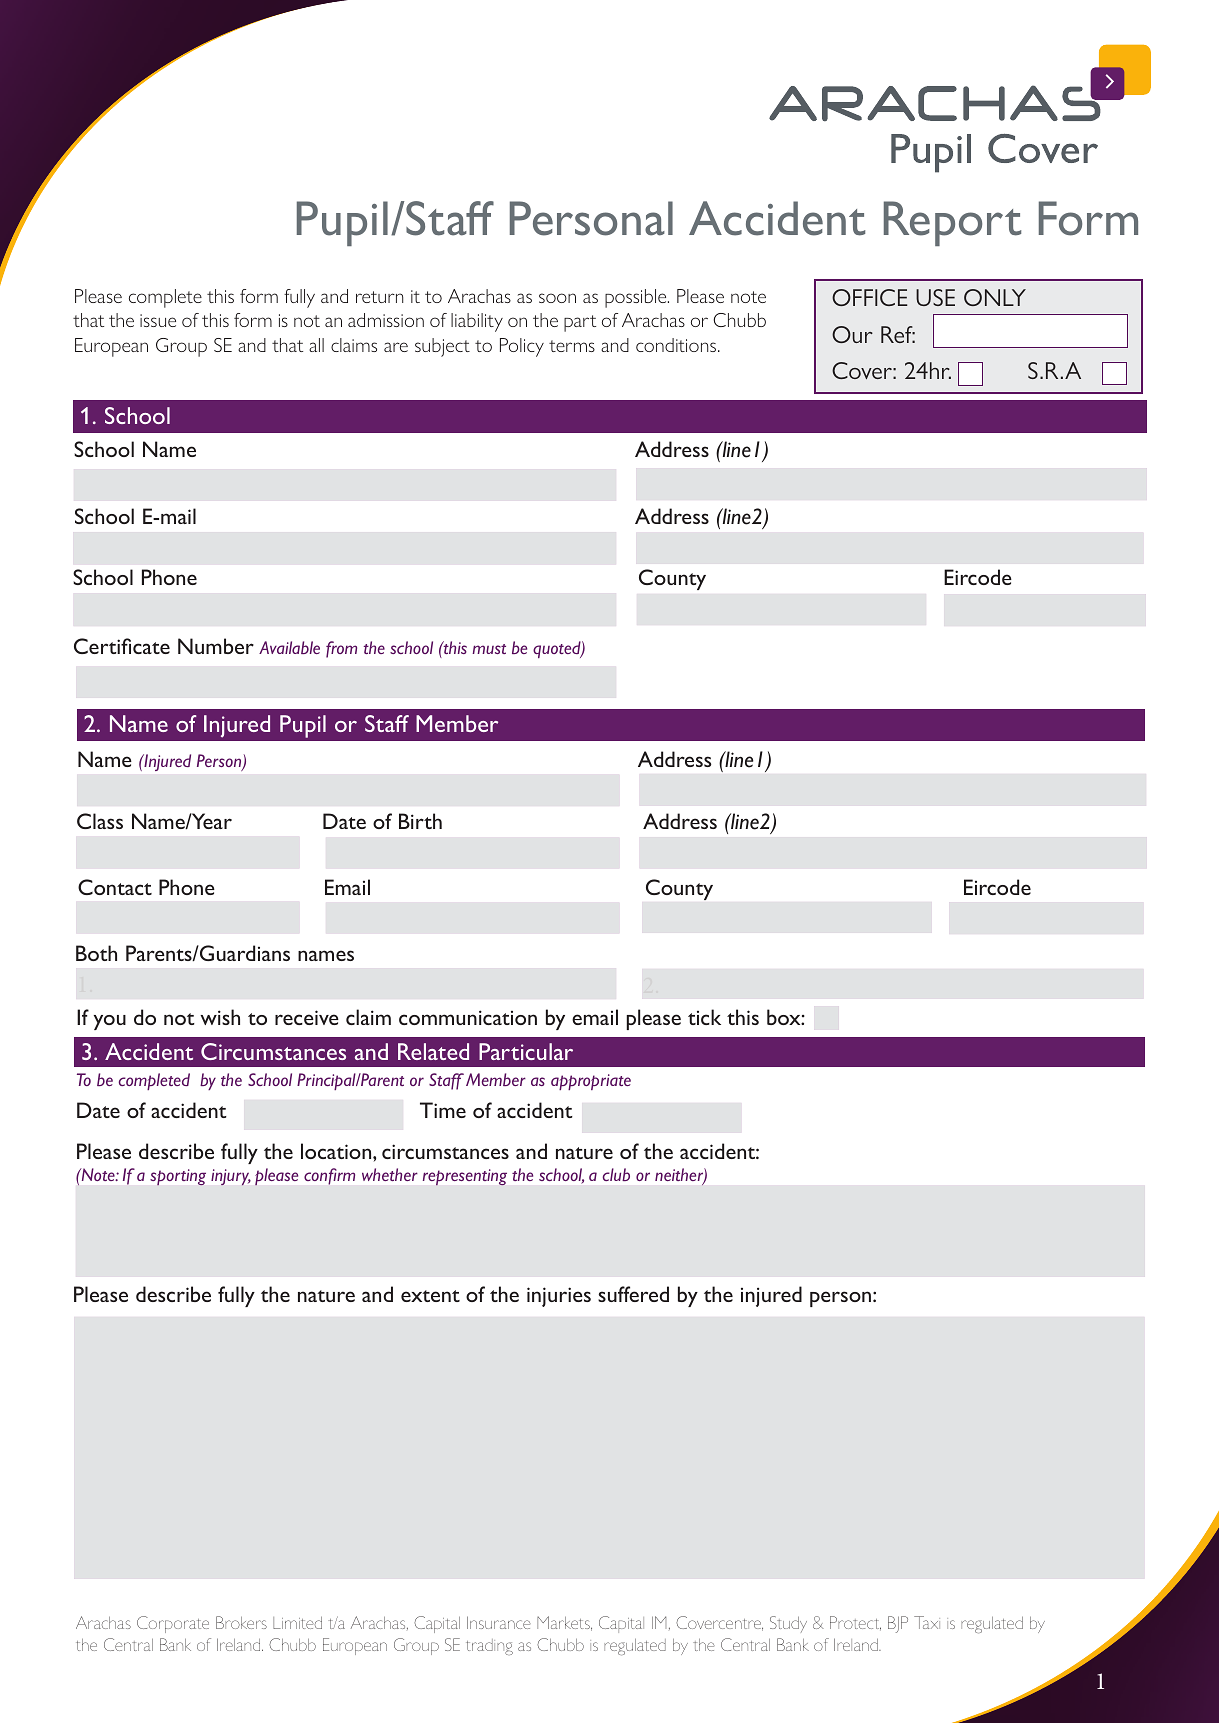 This page has height=1723, width=1219. What do you see at coordinates (100, 821) in the page?
I see `Class` at bounding box center [100, 821].
